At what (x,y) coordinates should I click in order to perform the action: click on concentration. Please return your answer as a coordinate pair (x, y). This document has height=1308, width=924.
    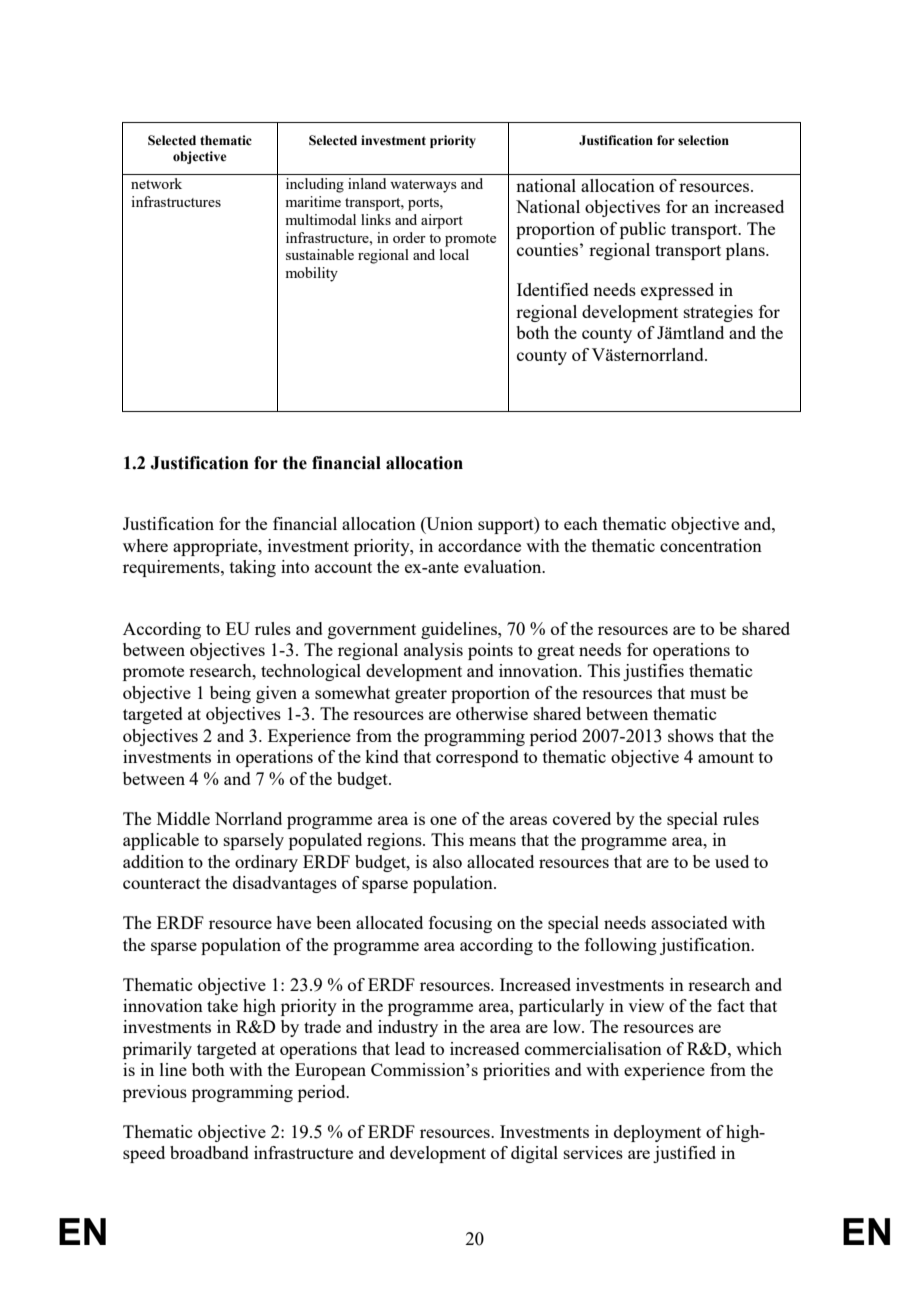
    Looking at the image, I should click on (711, 545).
